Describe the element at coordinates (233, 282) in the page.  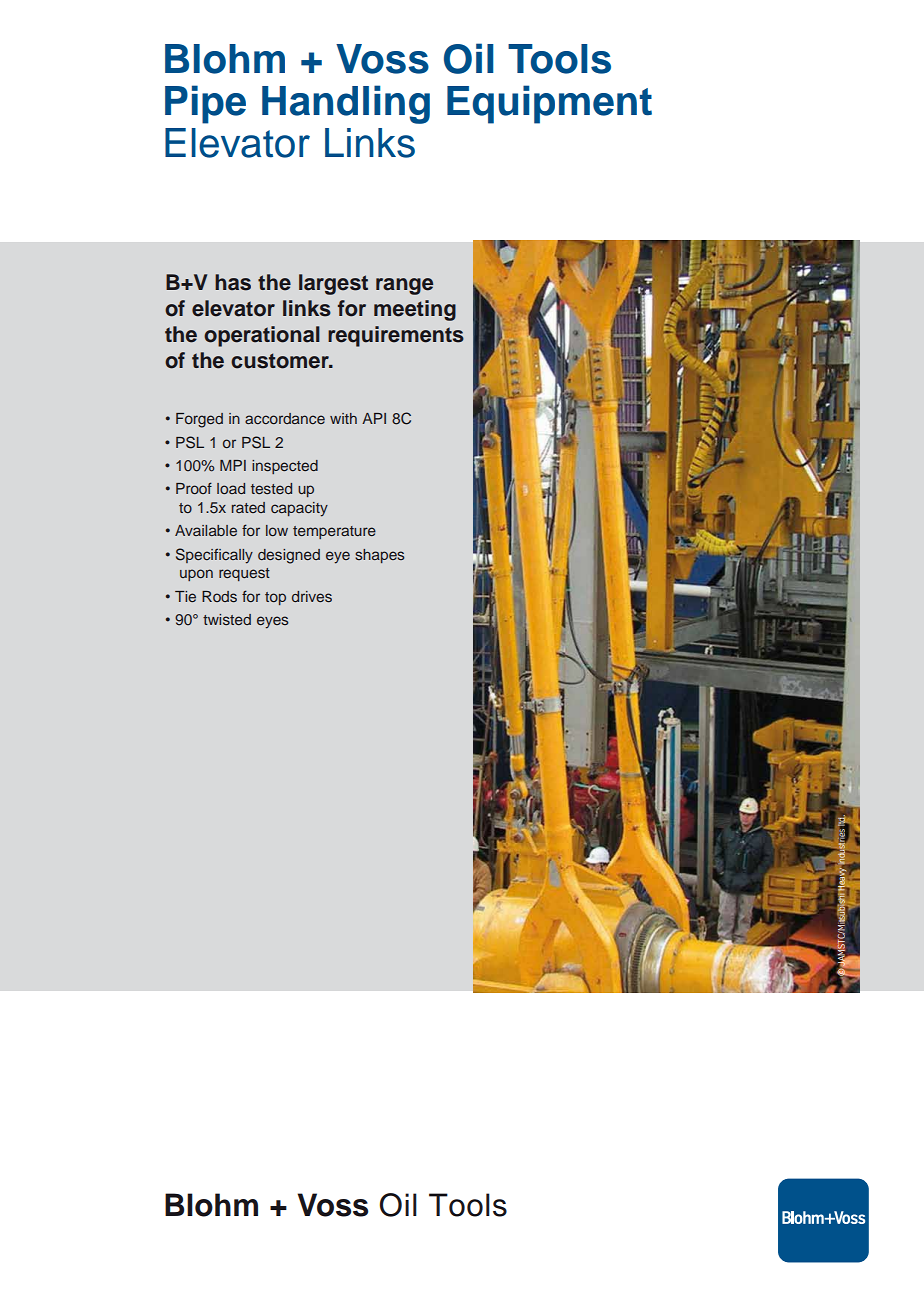
I see `has` at that location.
